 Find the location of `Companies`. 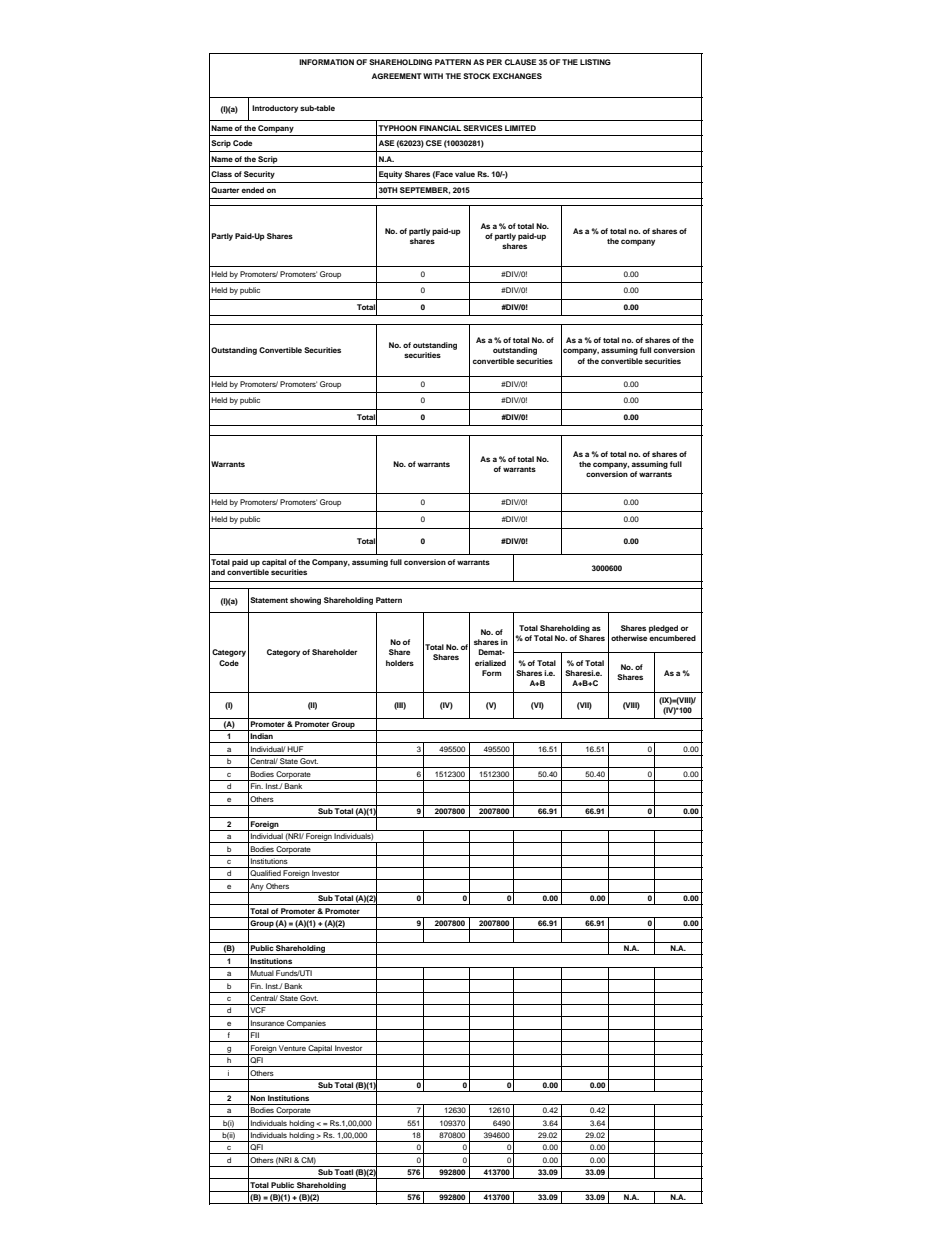

Companies is located at coordinates (306, 1025).
